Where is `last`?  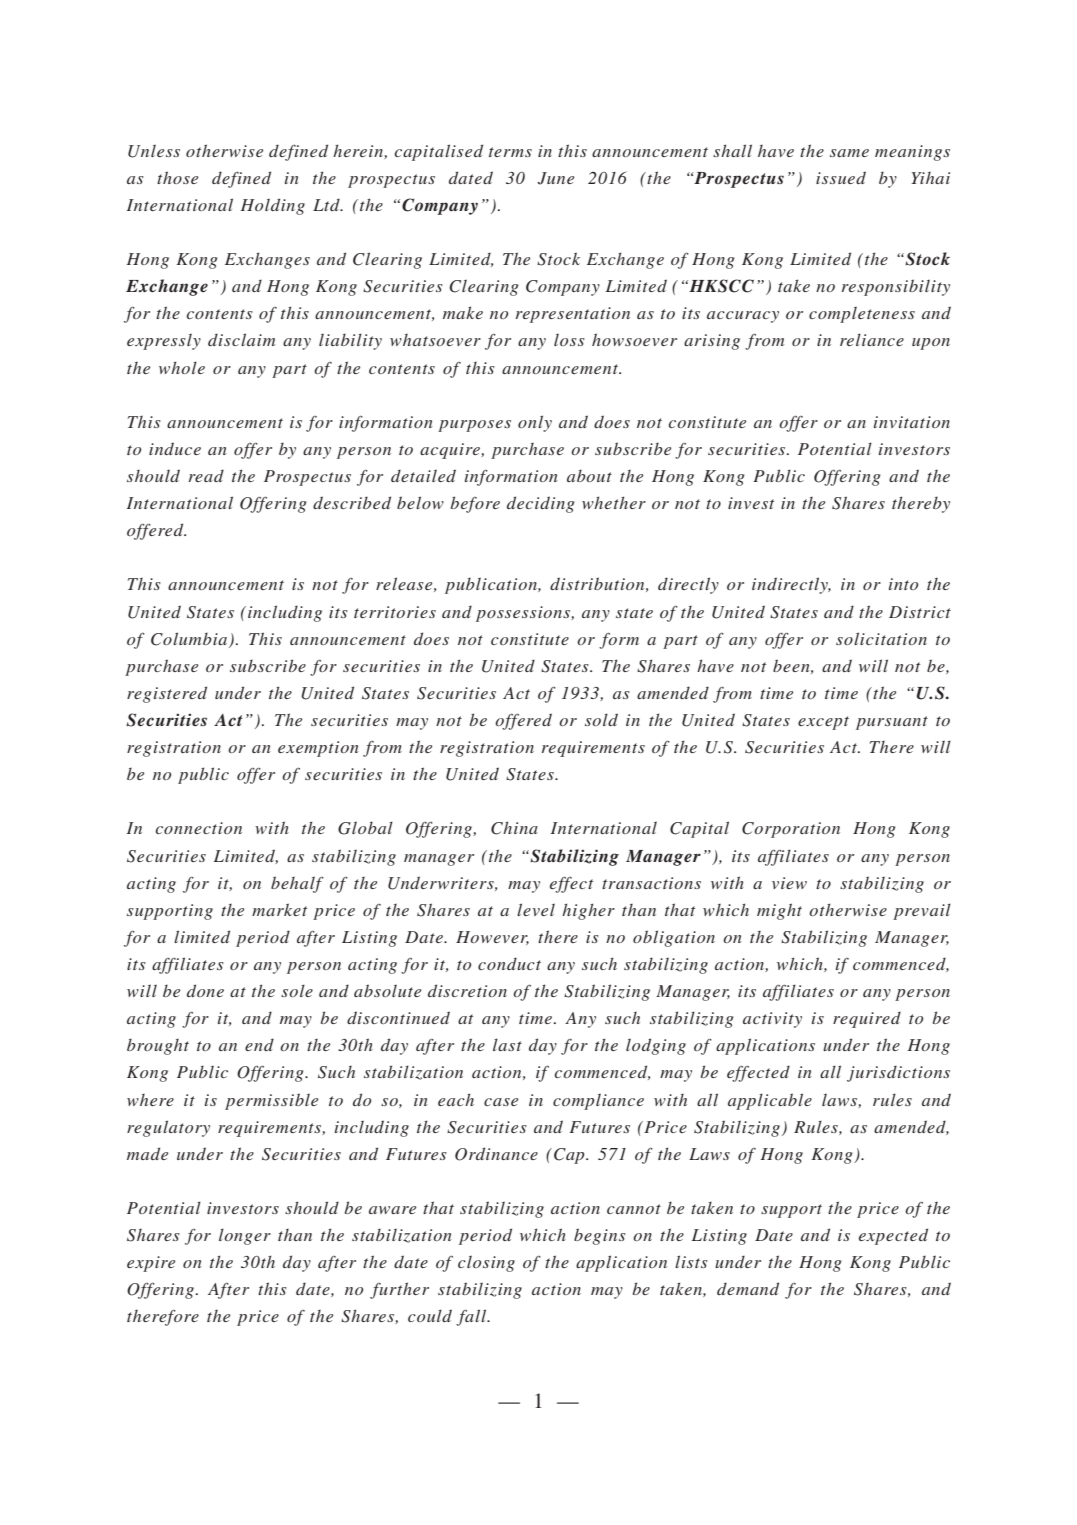
last is located at coordinates (507, 1044).
